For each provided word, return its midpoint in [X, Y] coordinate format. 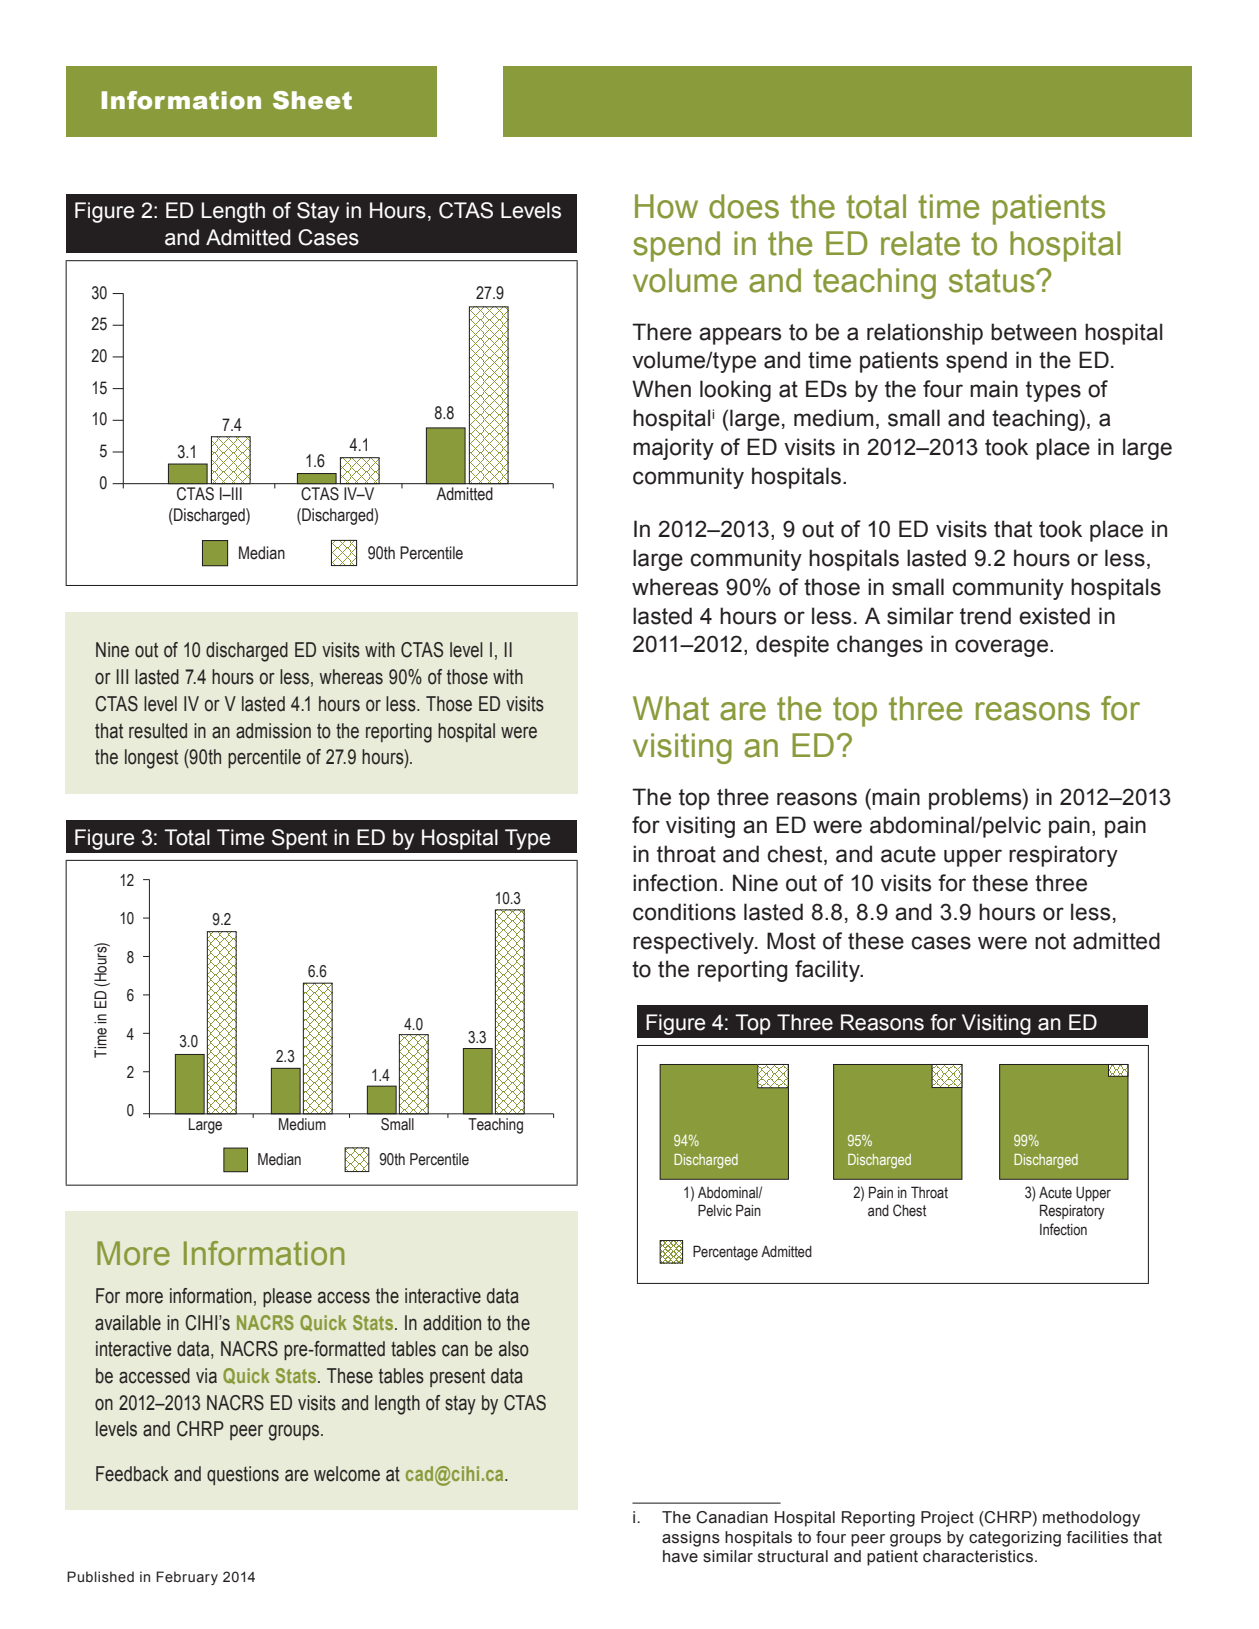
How [666, 206]
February [187, 1578]
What [671, 708]
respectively [694, 943]
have [680, 1556]
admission [273, 731]
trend [985, 616]
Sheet [312, 100]
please [287, 1297]
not [1050, 941]
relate [920, 243]
